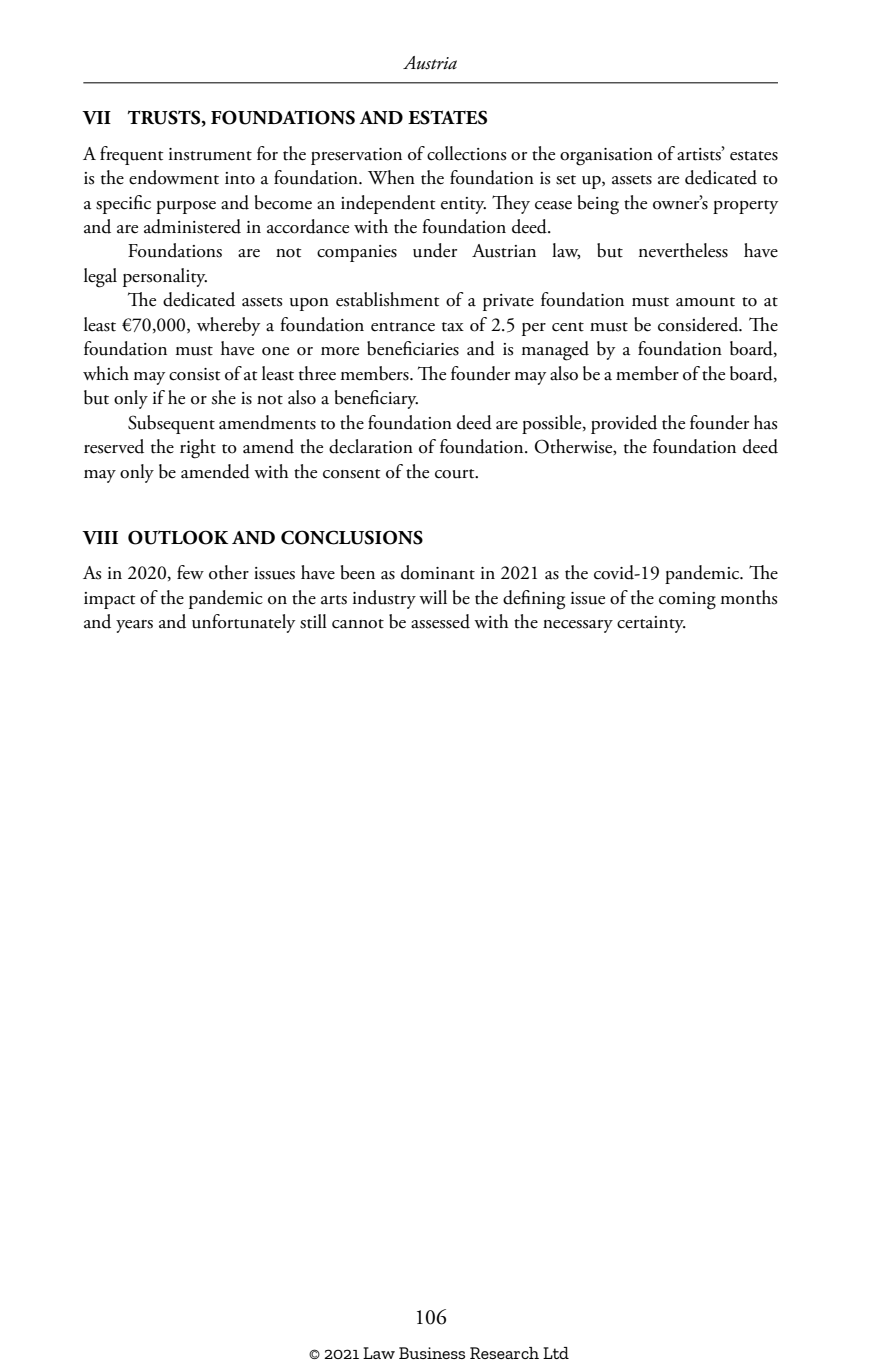  What do you see at coordinates (190, 572) in the page?
I see `few` at bounding box center [190, 572].
